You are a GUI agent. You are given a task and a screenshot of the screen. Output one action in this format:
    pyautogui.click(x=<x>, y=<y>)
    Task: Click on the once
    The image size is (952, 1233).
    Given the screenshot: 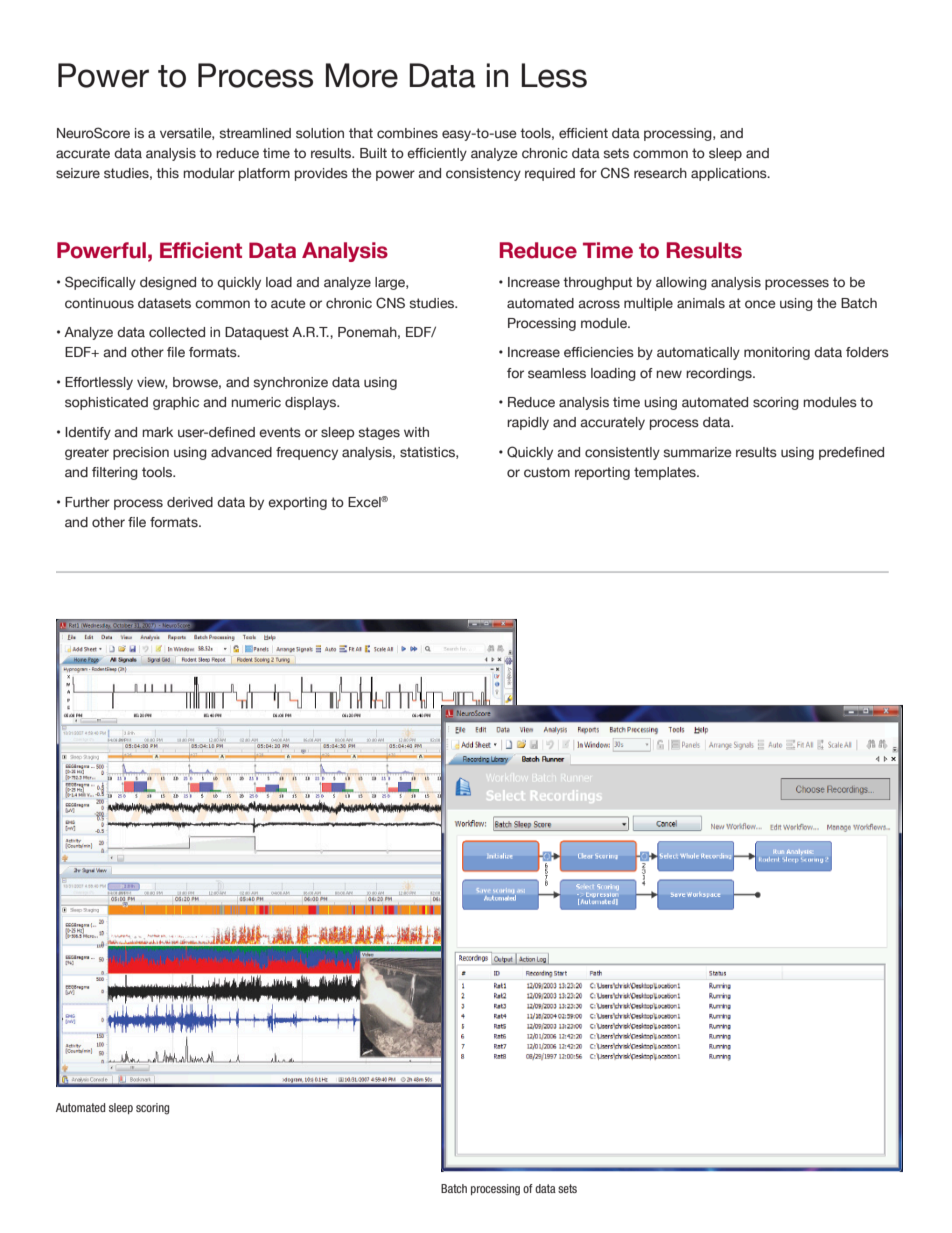 What is the action you would take?
    pyautogui.click(x=760, y=304)
